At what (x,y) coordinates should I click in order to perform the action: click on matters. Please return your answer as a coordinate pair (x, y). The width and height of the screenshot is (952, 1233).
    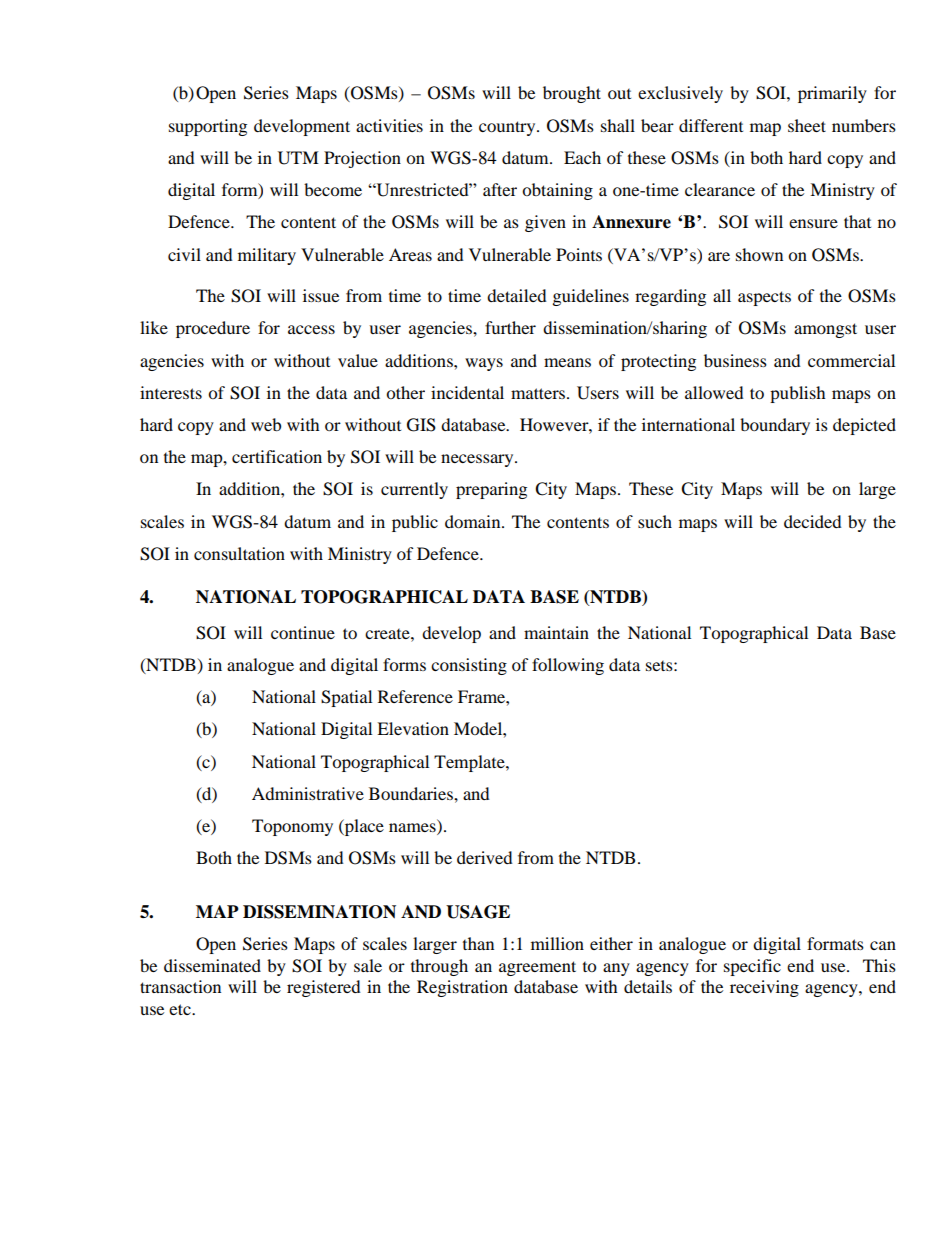
    Looking at the image, I should click on (539, 393).
